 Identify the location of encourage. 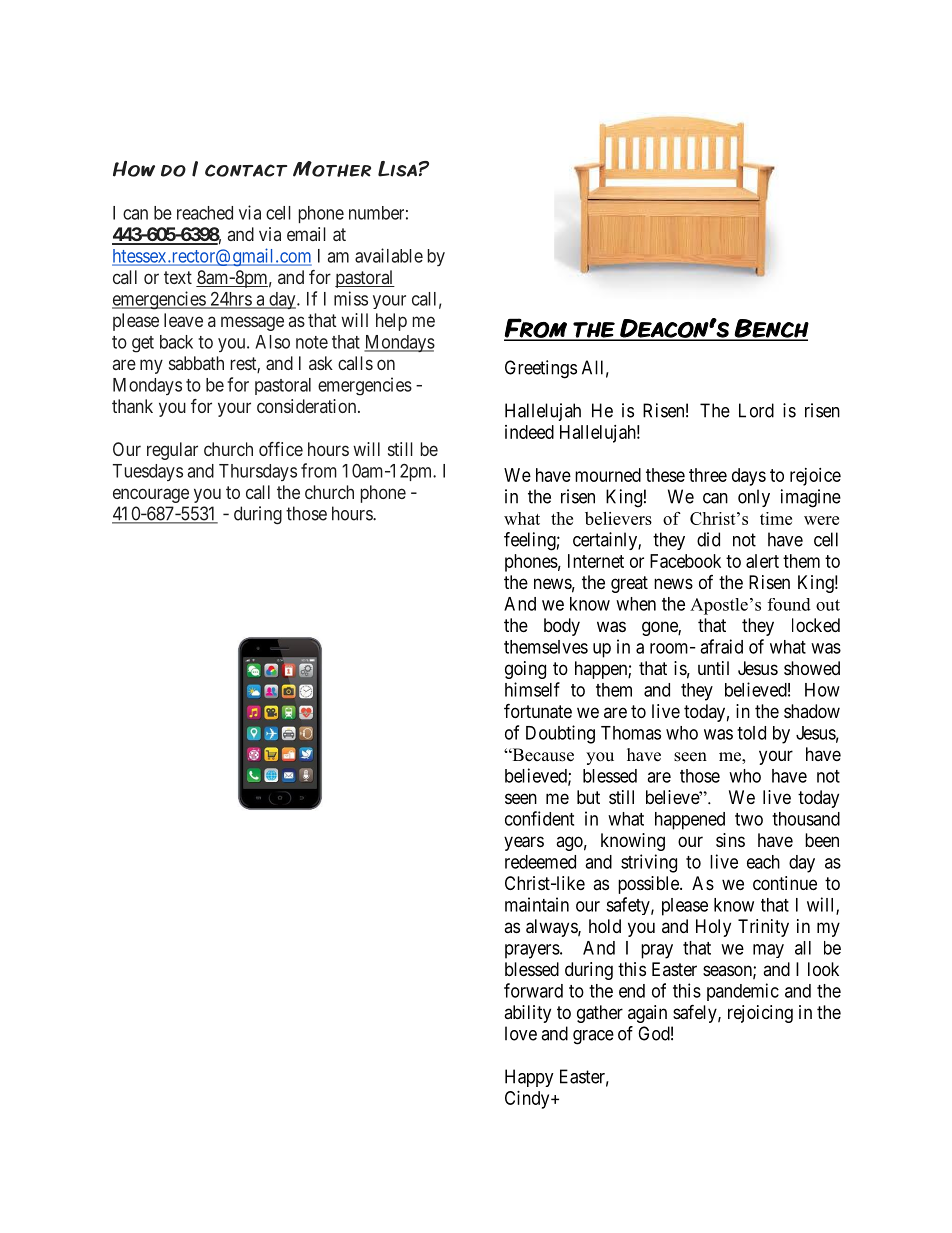
(151, 495).
